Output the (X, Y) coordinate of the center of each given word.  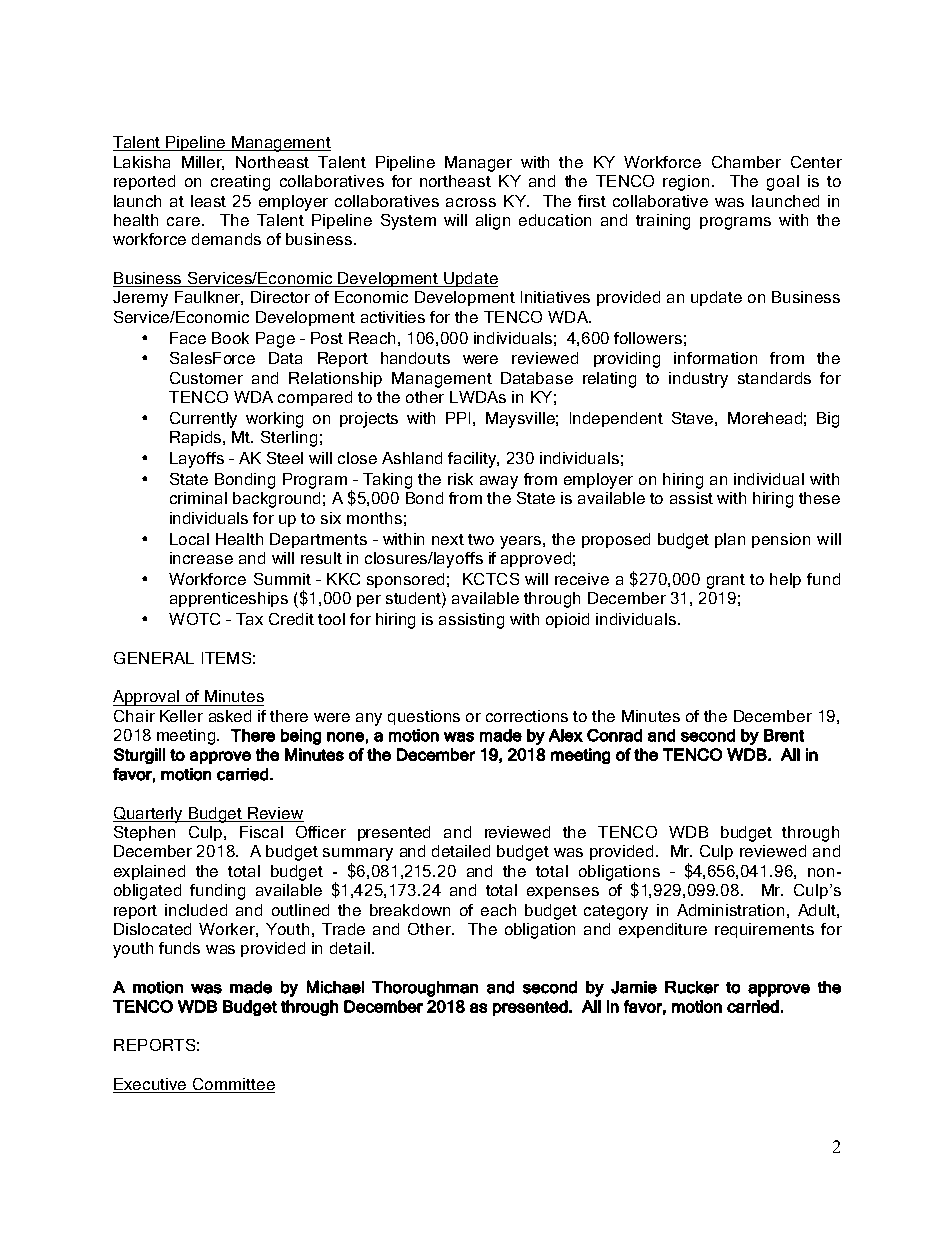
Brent (784, 735)
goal (783, 183)
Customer (206, 378)
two (481, 539)
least (208, 201)
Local (189, 539)
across (471, 202)
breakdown (410, 910)
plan (730, 540)
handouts (415, 358)
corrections (527, 716)
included (196, 910)
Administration (730, 910)
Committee (233, 1085)
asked (230, 716)
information (715, 358)
